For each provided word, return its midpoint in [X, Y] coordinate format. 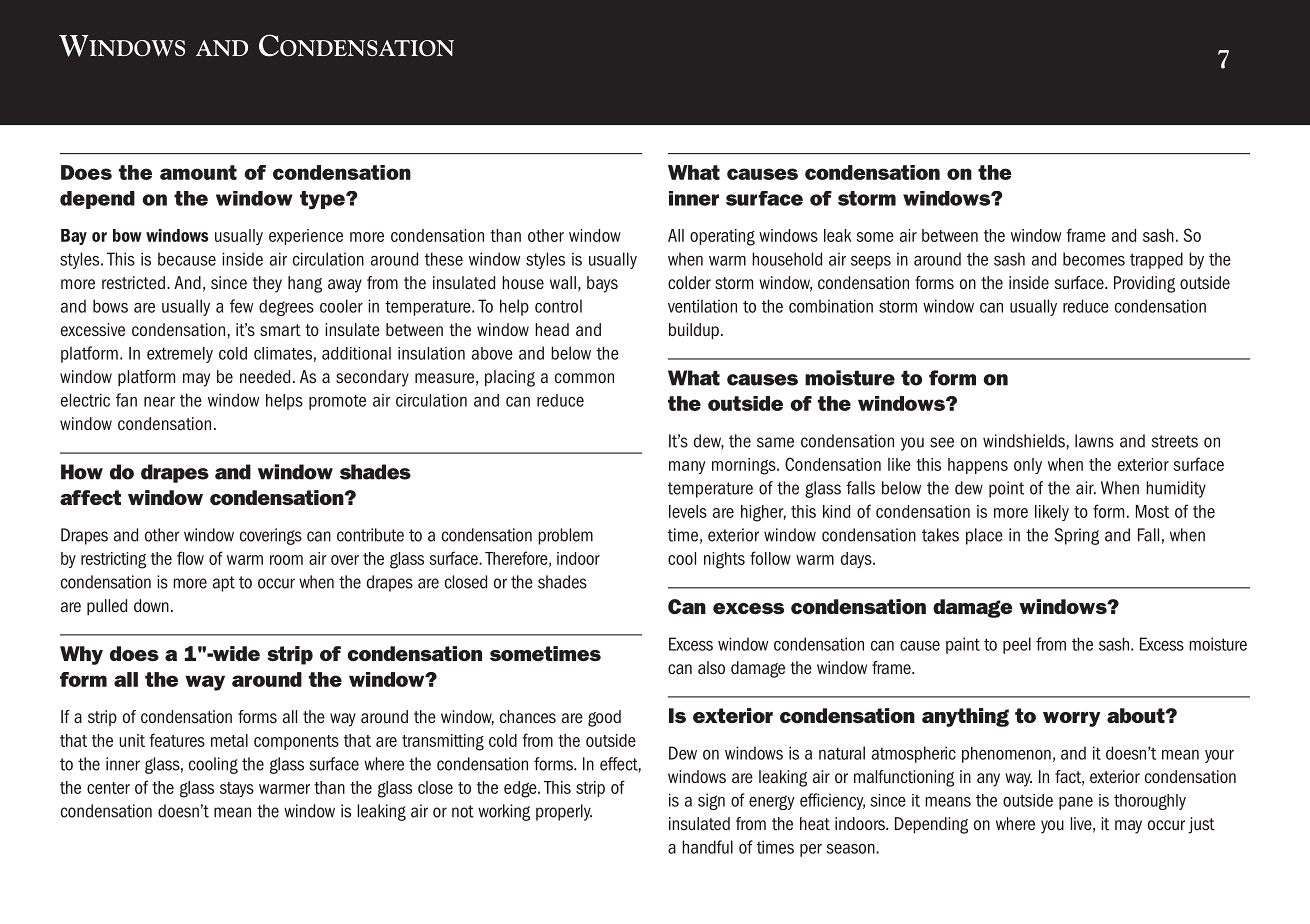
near [159, 402]
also [711, 668]
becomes [1094, 259]
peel [1017, 645]
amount [198, 172]
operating [722, 237]
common [584, 378]
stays [237, 789]
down [151, 606]
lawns [1094, 441]
